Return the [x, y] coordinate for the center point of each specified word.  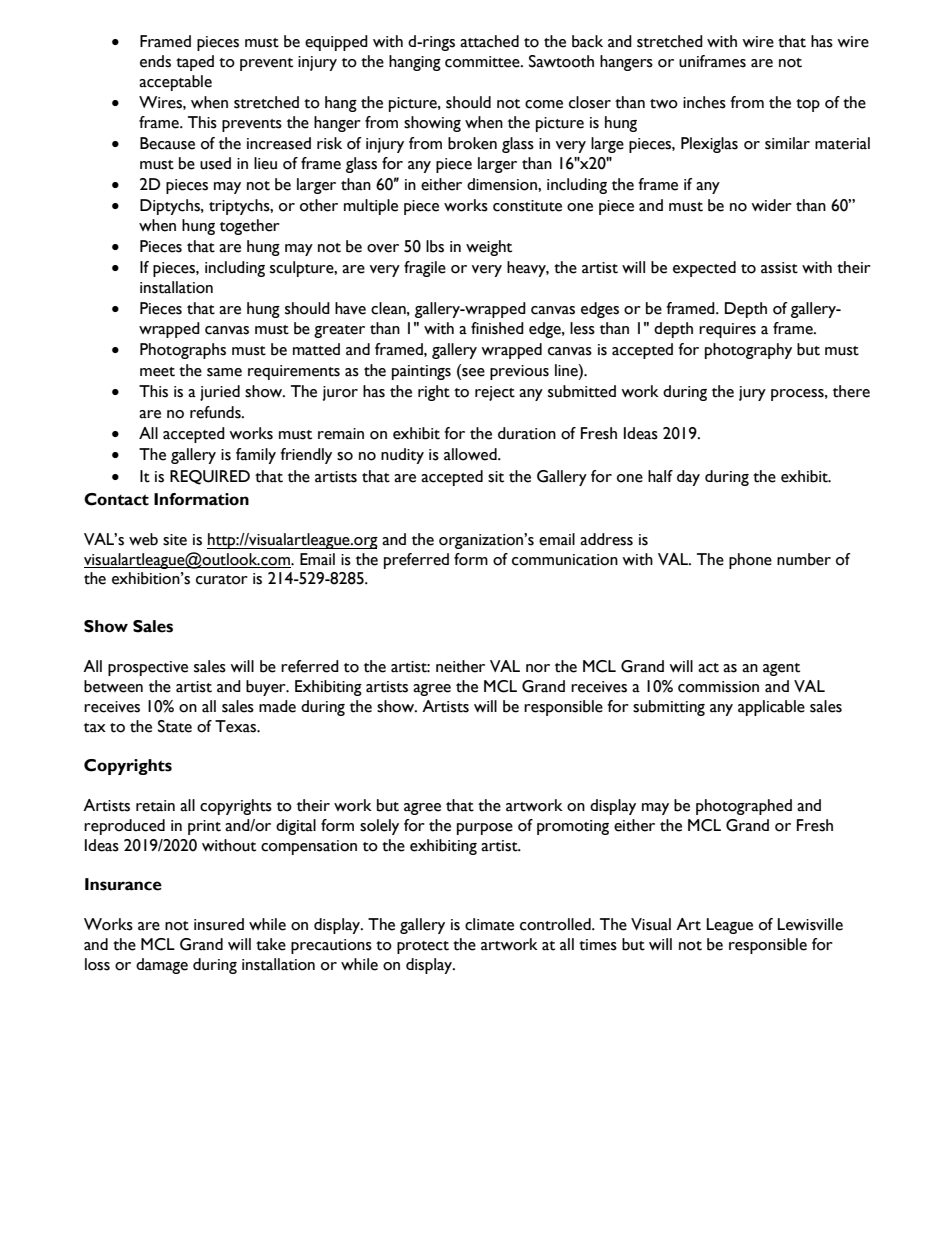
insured [219, 924]
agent [781, 669]
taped [195, 63]
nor [538, 668]
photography [748, 351]
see [472, 372]
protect [423, 947]
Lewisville [810, 924]
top [808, 105]
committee [483, 62]
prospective [148, 668]
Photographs [183, 351]
